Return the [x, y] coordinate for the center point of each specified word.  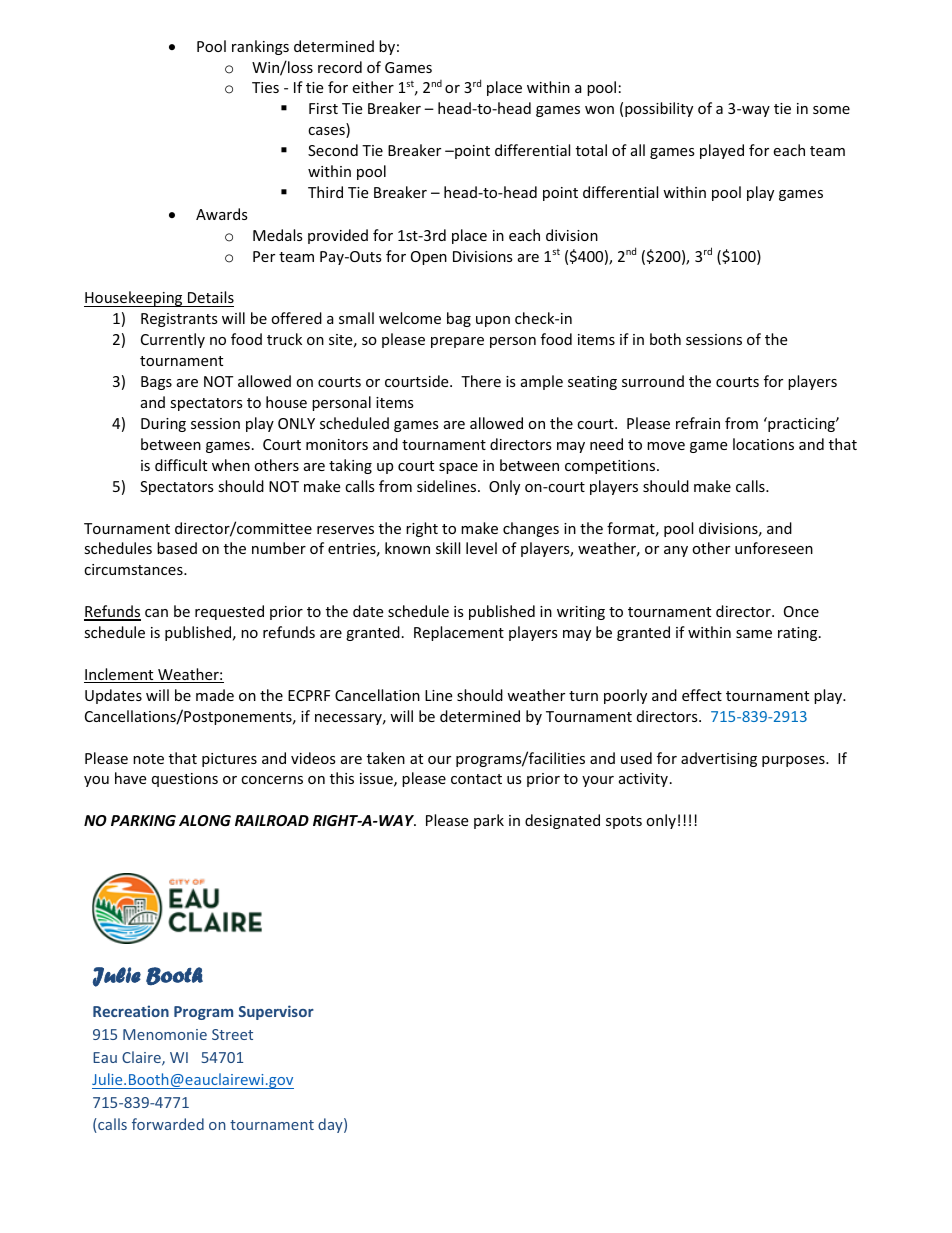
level [481, 548]
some [831, 110]
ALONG [205, 820]
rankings [260, 47]
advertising [719, 759]
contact [476, 779]
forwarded [168, 1124]
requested [229, 612]
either [373, 87]
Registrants [179, 320]
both [665, 339]
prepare [457, 342]
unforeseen [774, 548]
